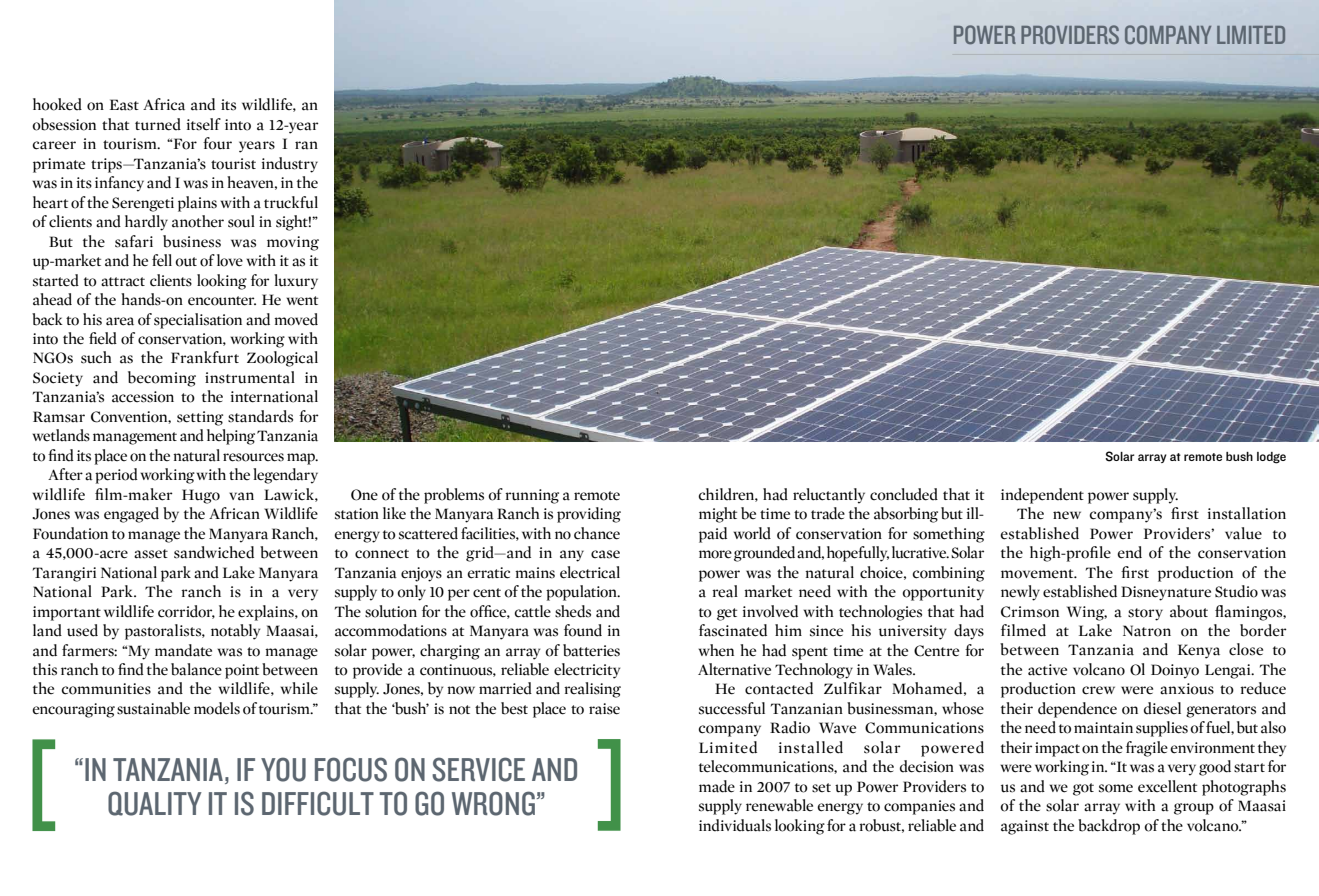 This screenshot has height=896, width=1319. Describe the element at coordinates (155, 803) in the screenshot. I see `quality` at that location.
